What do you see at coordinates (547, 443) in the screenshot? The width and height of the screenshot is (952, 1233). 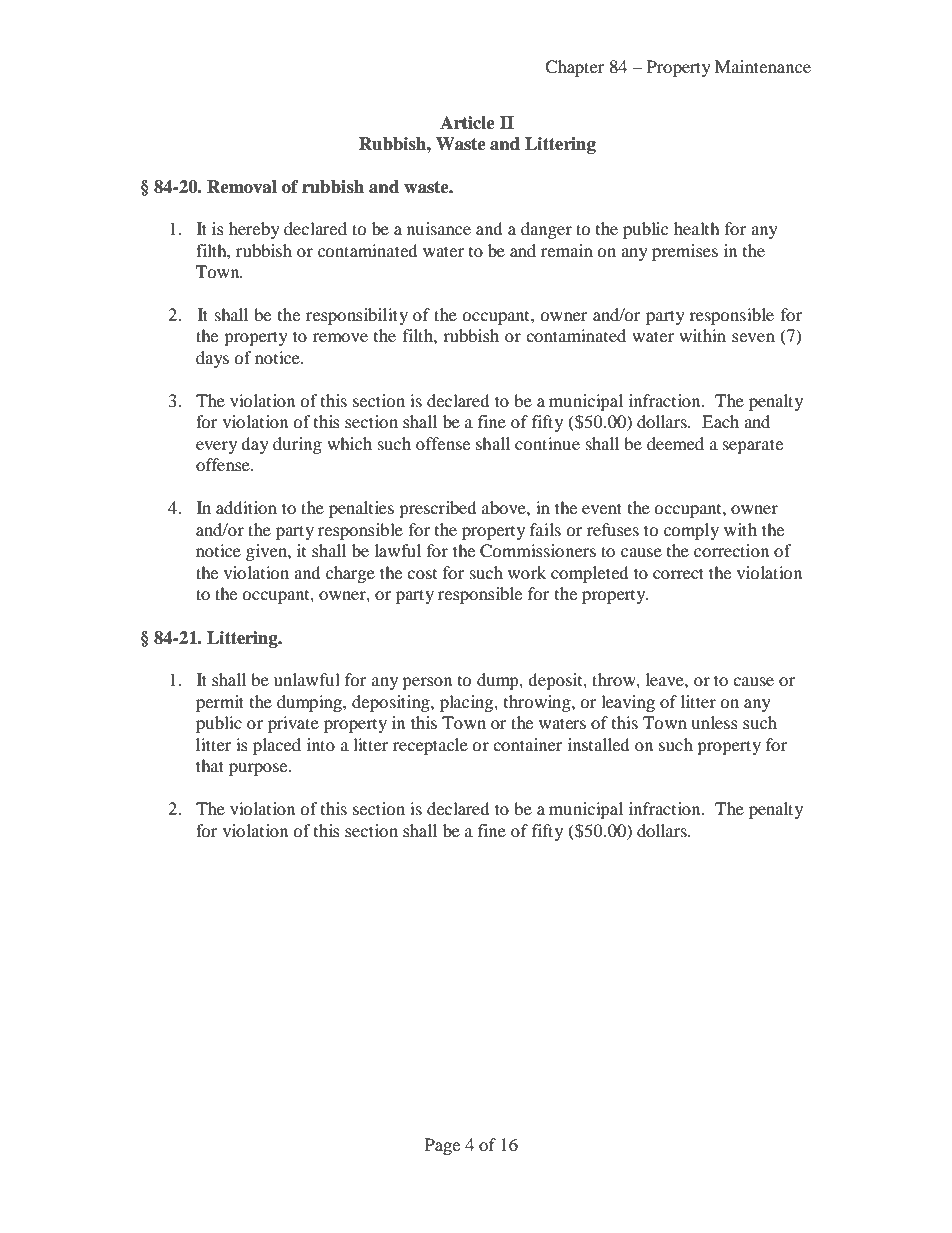 I see `continue` at bounding box center [547, 443].
